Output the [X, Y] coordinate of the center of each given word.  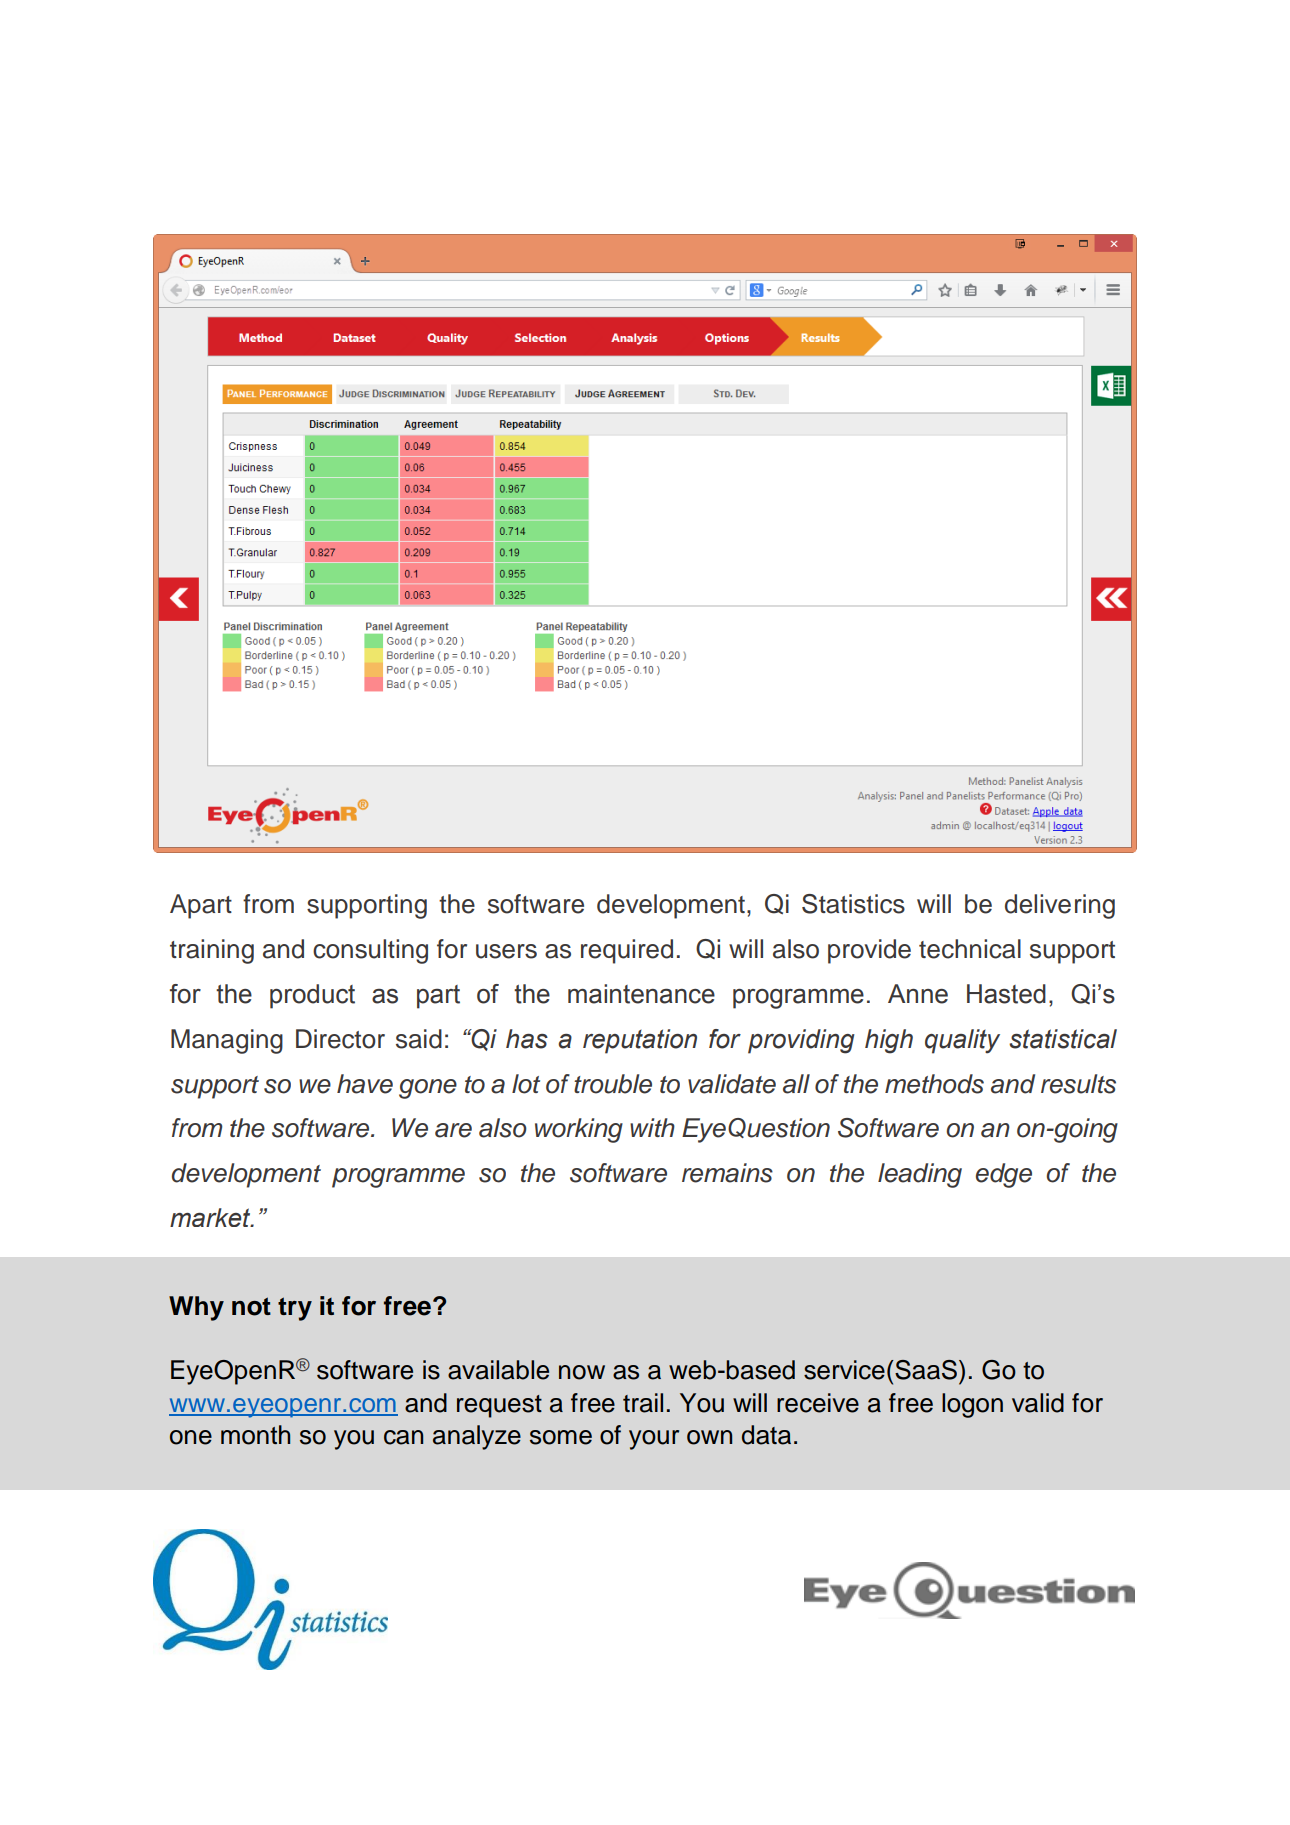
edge [1004, 1175]
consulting [370, 951]
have [365, 1084]
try [295, 1309]
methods [934, 1084]
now [582, 1372]
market [211, 1217]
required [627, 951]
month [255, 1435]
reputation [640, 1041]
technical [970, 949]
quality [962, 1041]
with [652, 1127]
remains [727, 1173]
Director [340, 1039]
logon [972, 1405]
